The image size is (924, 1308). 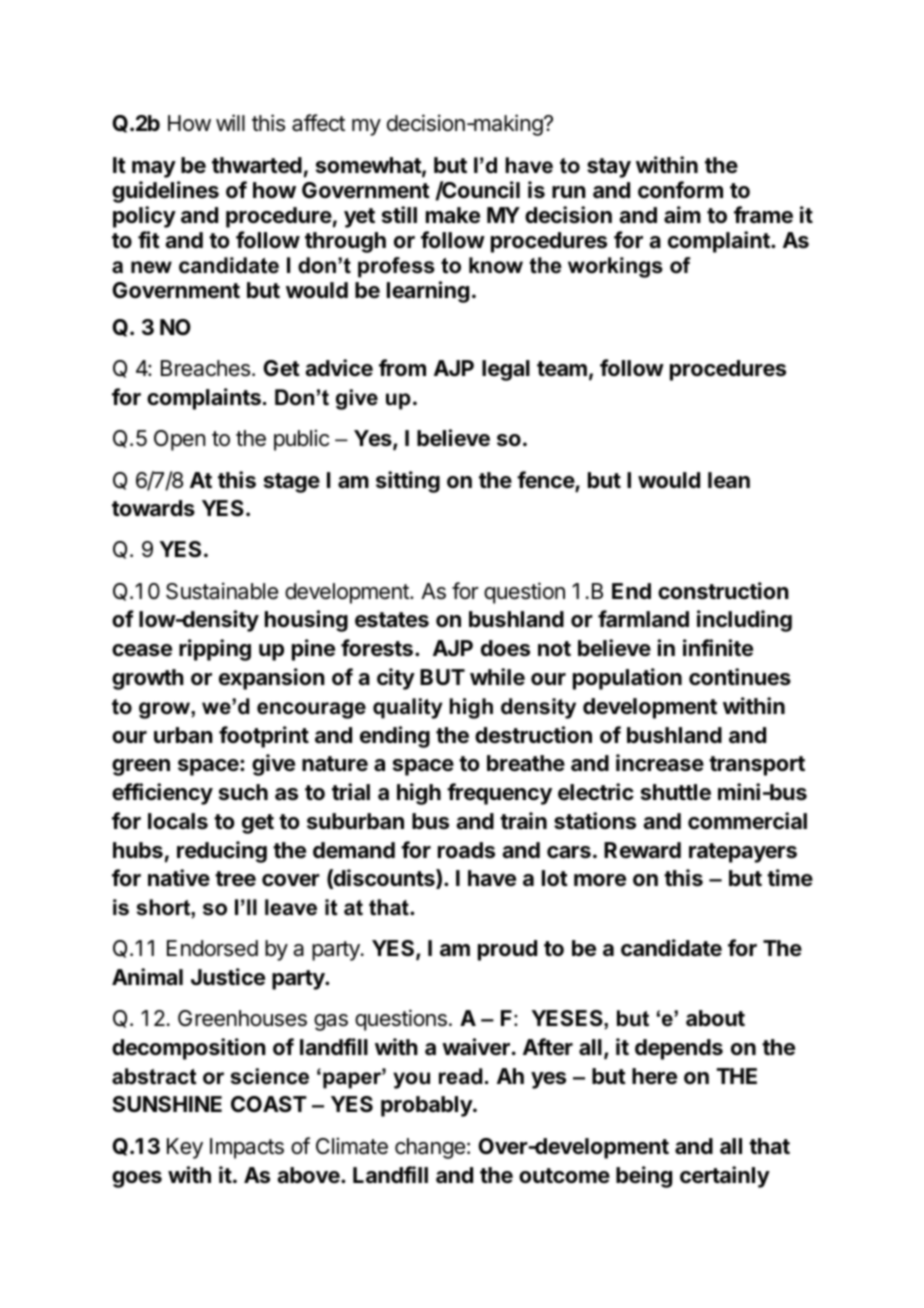 What do you see at coordinates (715, 1018) in the page?
I see `about` at bounding box center [715, 1018].
